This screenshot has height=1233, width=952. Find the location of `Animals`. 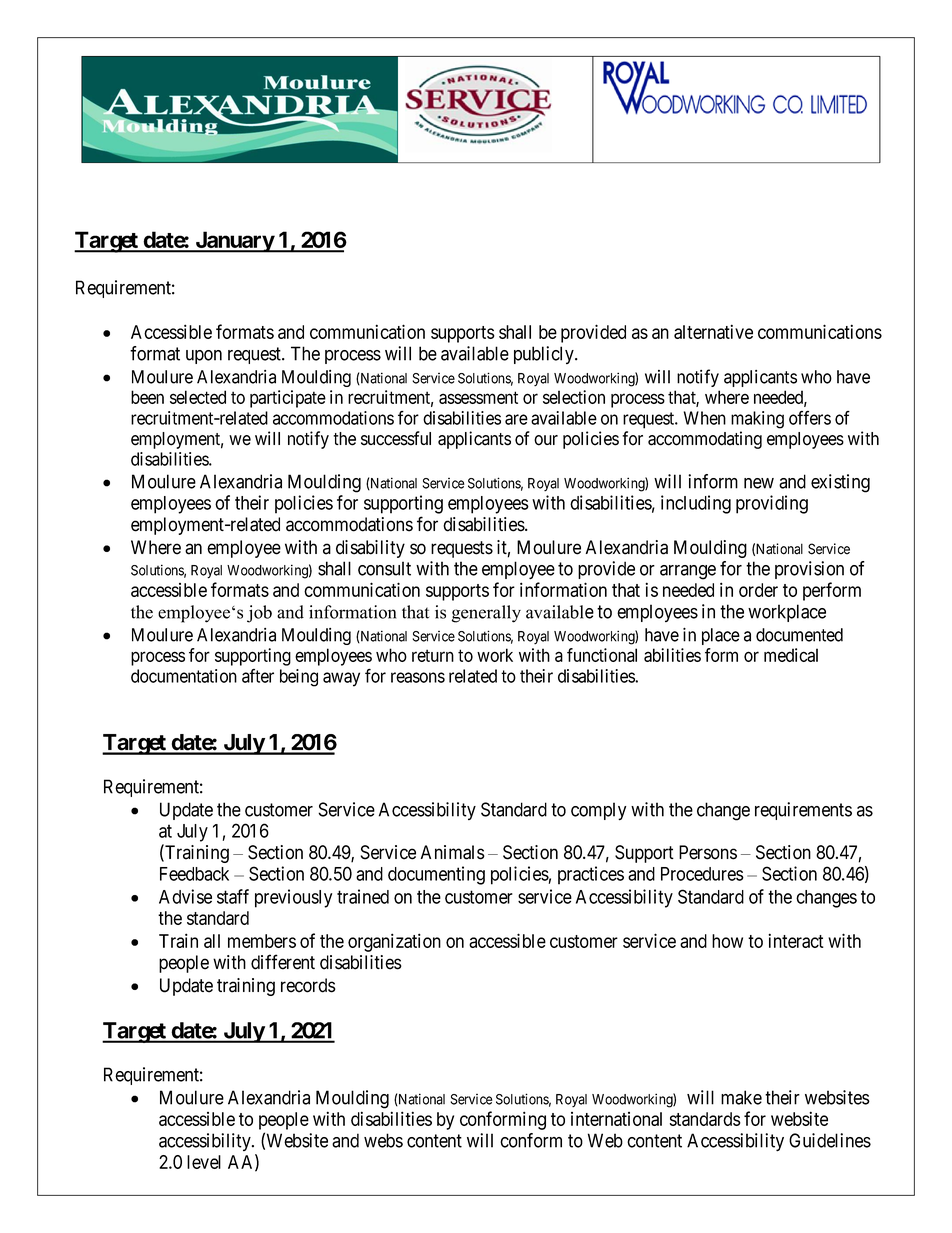

Animals is located at coordinates (453, 852).
